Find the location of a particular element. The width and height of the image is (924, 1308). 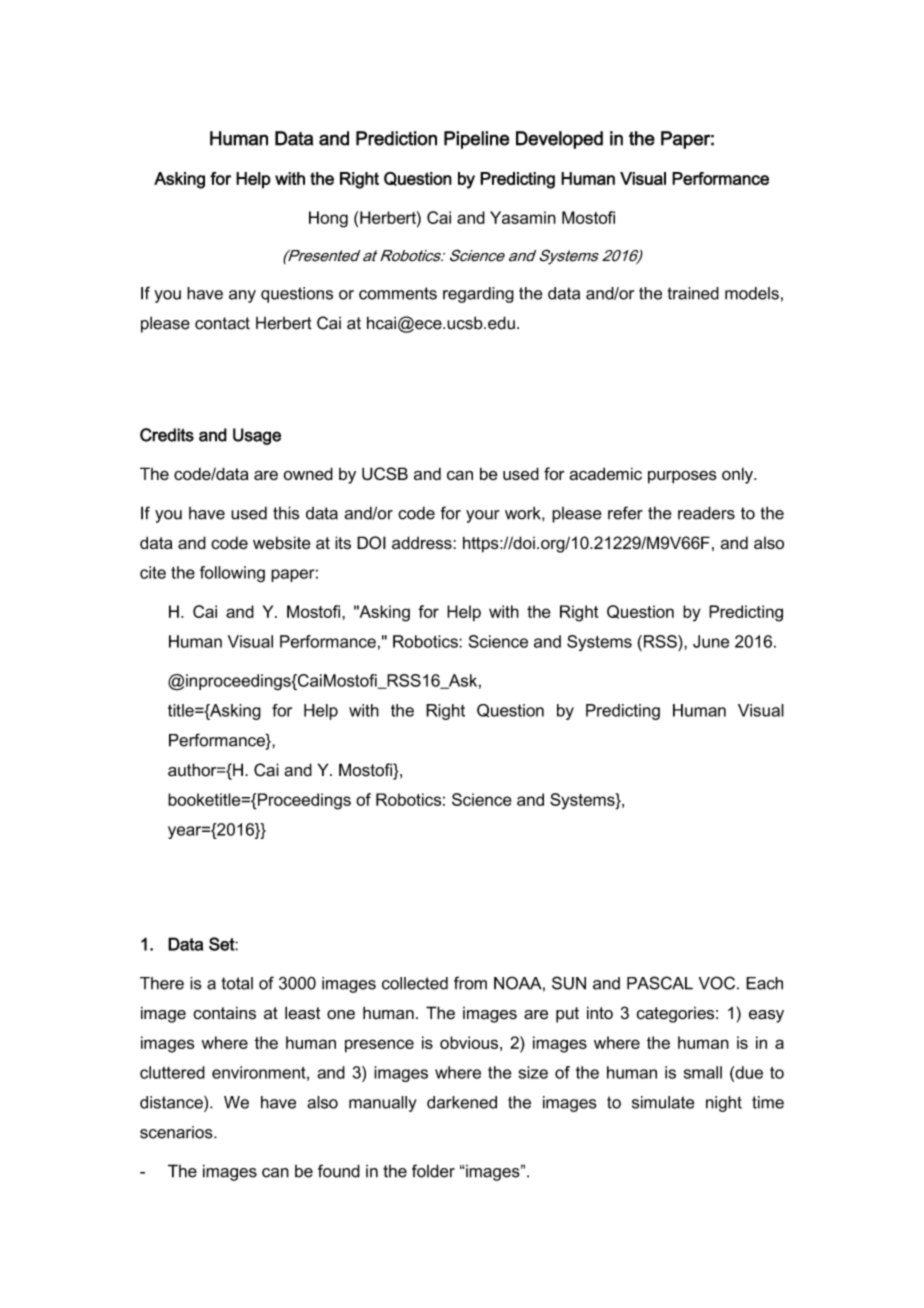

night is located at coordinates (724, 1104).
